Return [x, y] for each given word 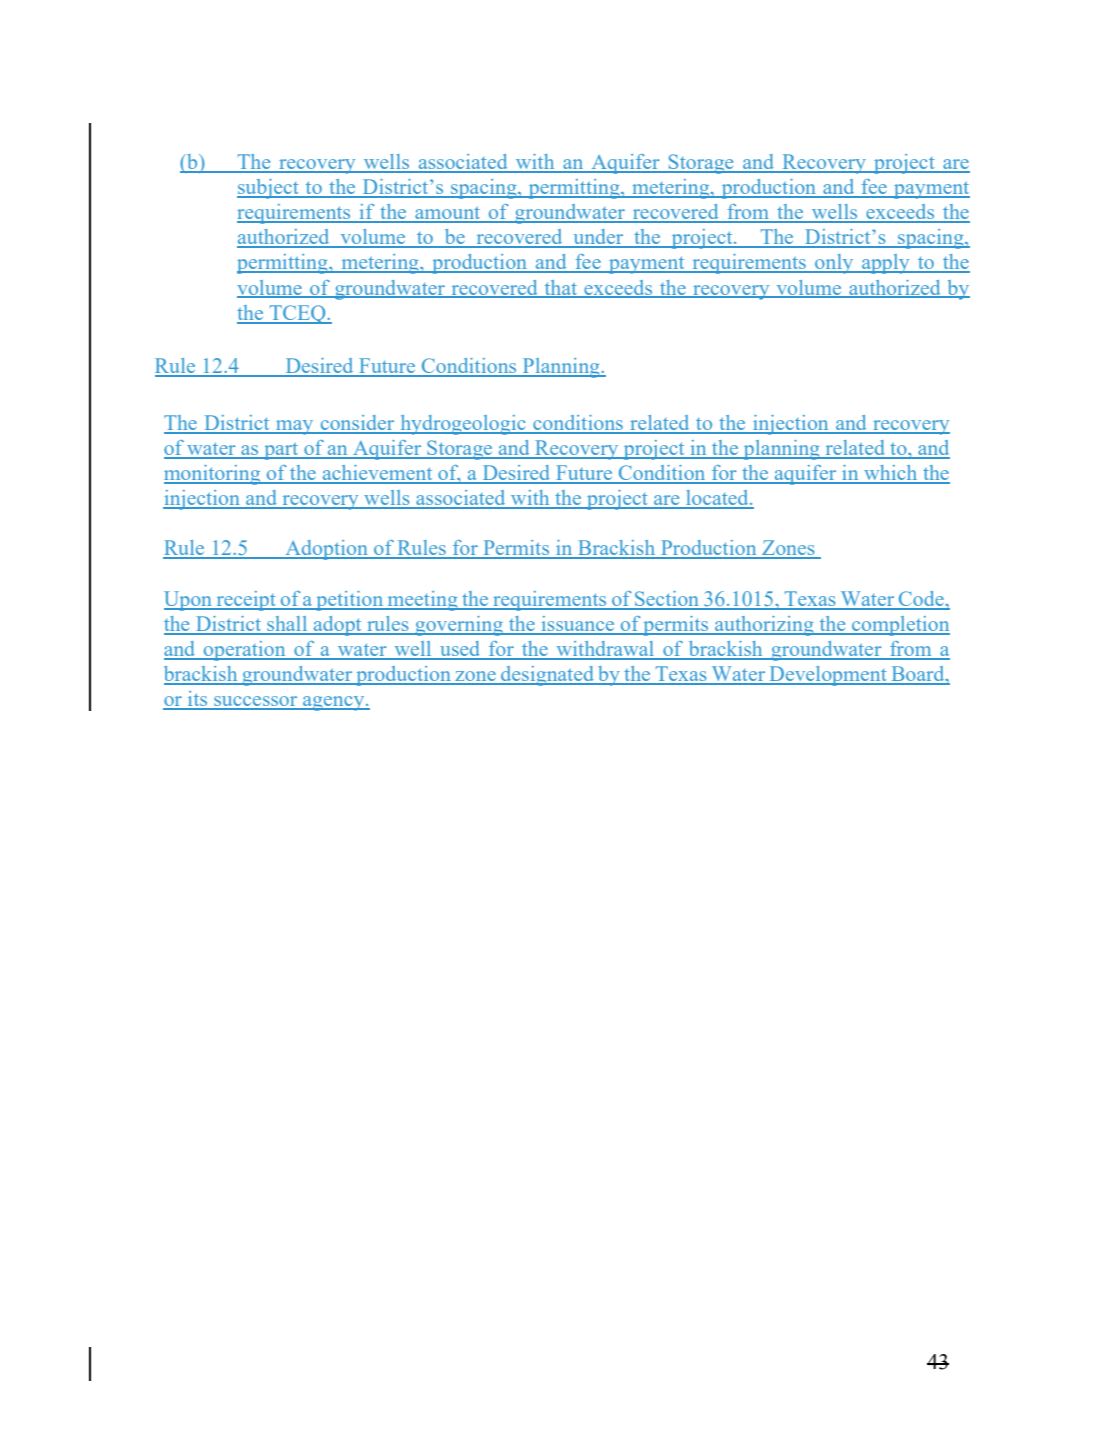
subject [269, 189]
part [281, 451]
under [598, 238]
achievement [377, 474]
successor [256, 702]
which [891, 474]
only [834, 264]
